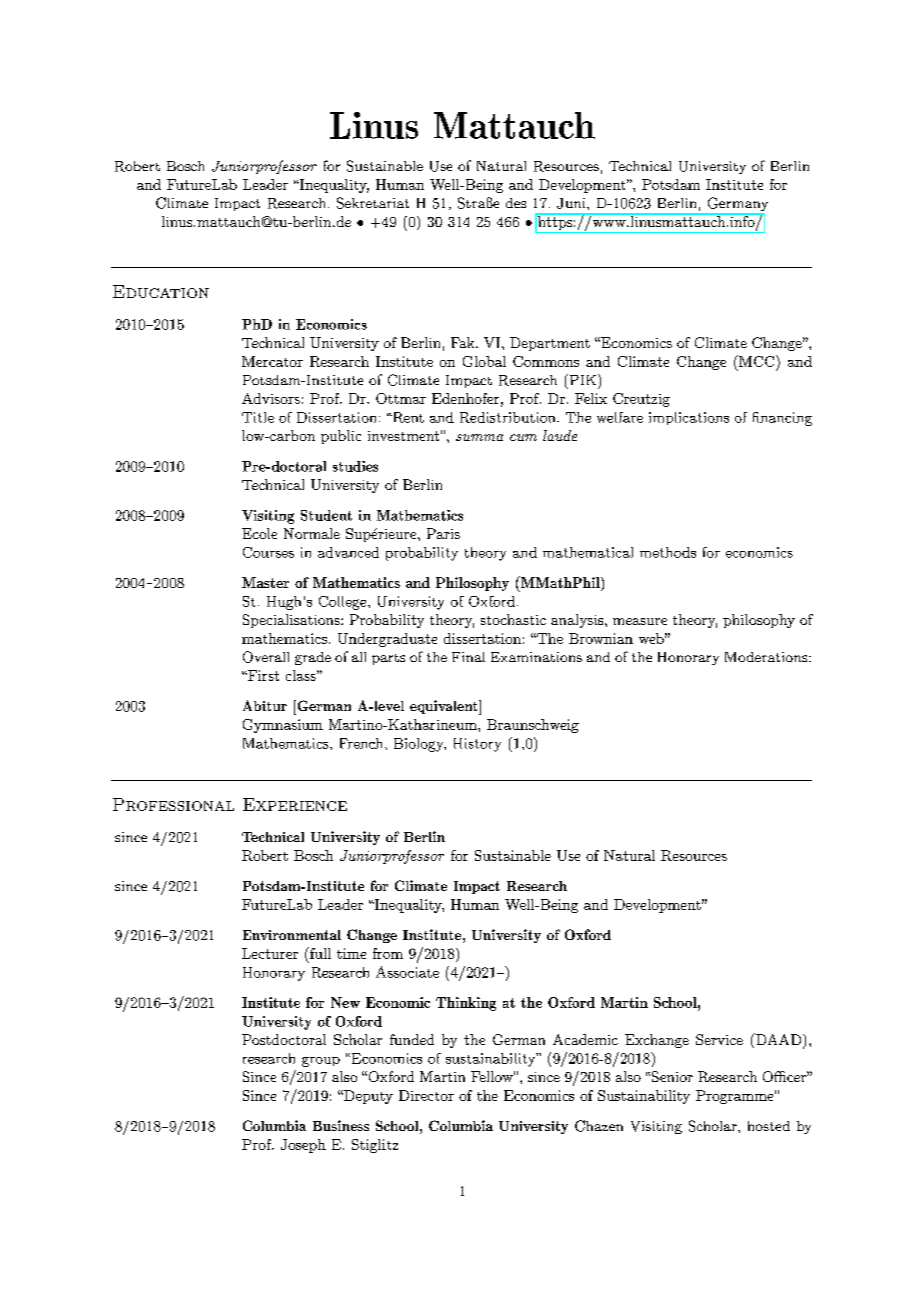  I want to click on Business, so click(341, 1125).
